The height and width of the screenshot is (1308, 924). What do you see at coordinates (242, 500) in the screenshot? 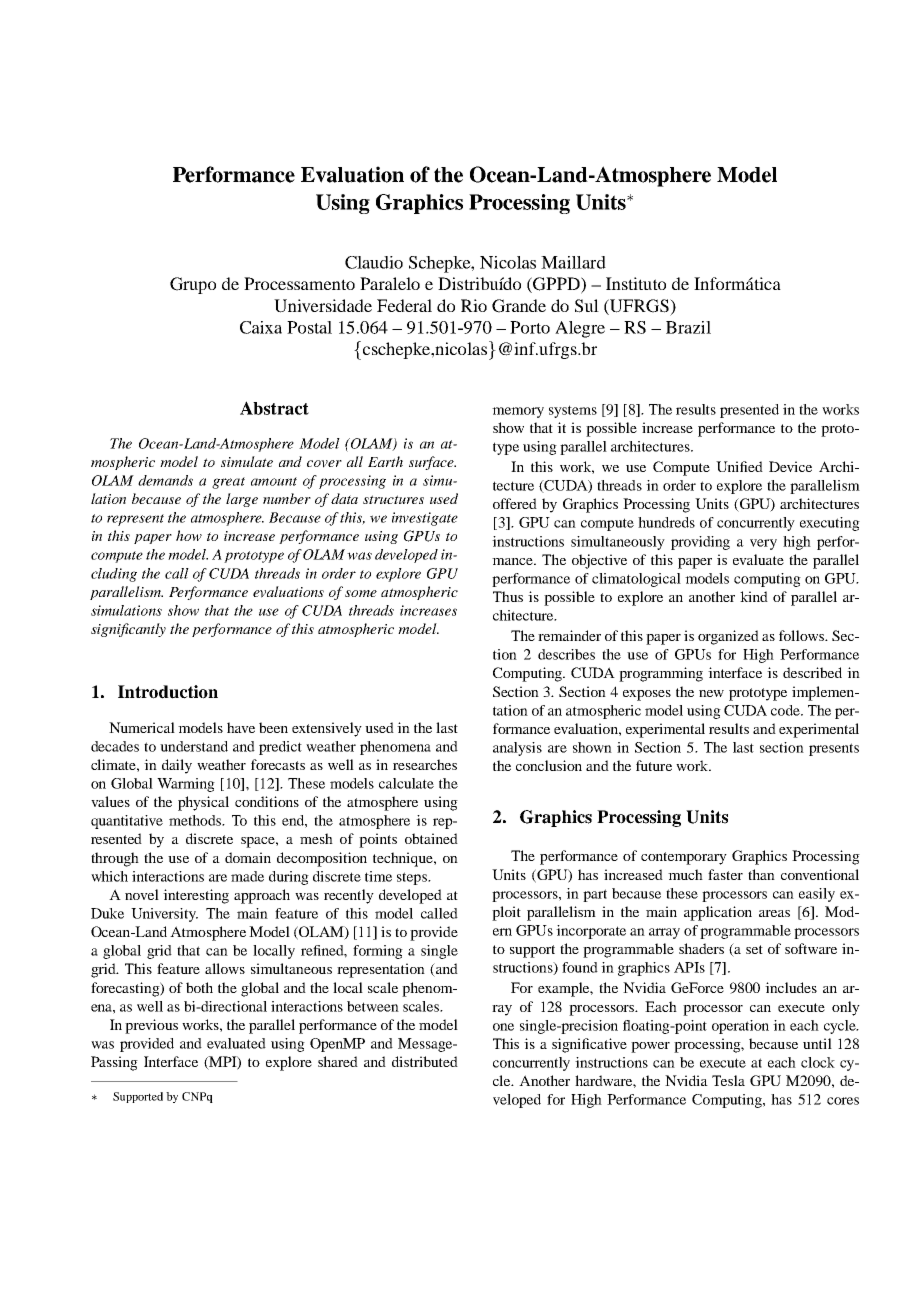
I see `large` at bounding box center [242, 500].
